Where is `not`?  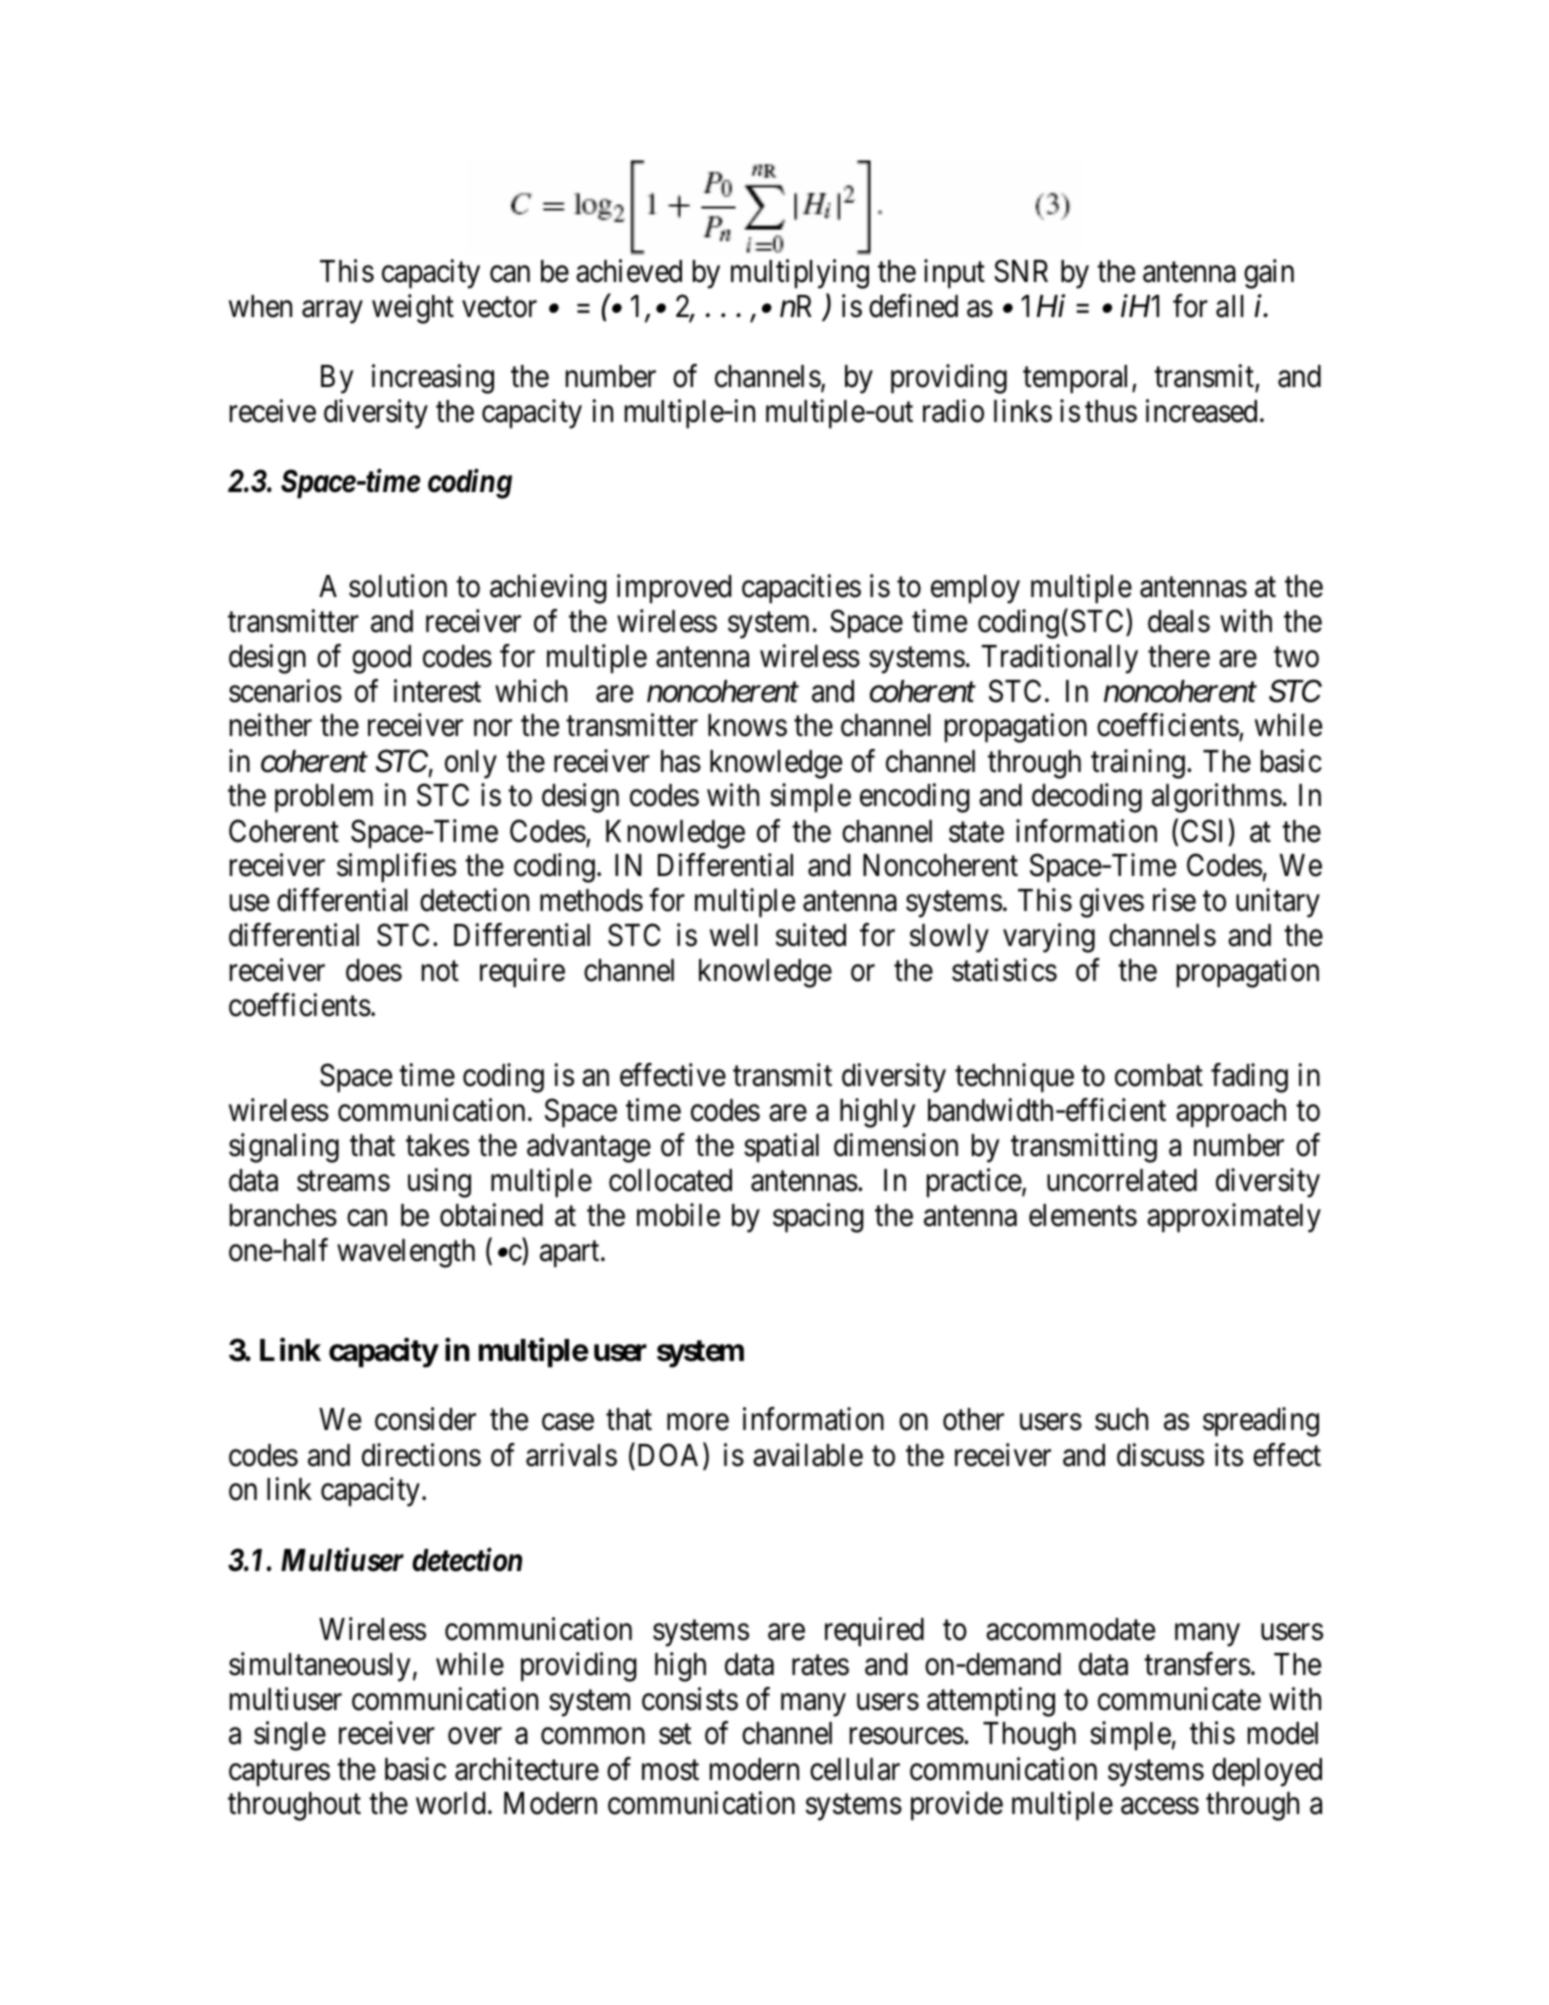
not is located at coordinates (440, 971).
